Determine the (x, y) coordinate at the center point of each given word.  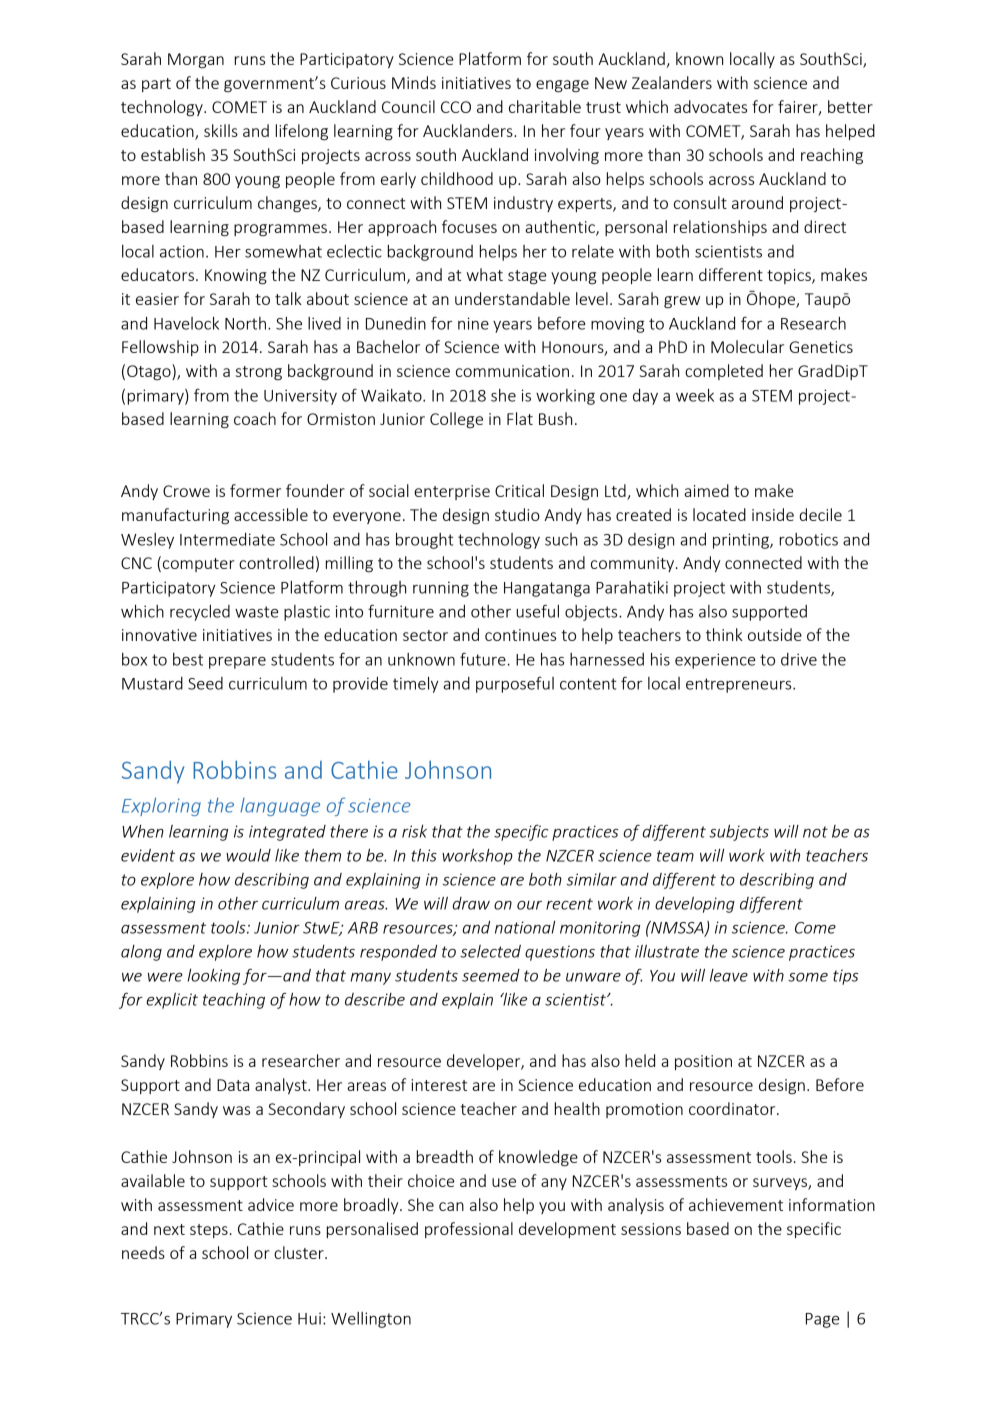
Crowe (186, 491)
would (248, 855)
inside (773, 514)
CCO (456, 107)
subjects (739, 833)
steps (209, 1231)
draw (471, 903)
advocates (710, 106)
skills (221, 130)
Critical (519, 490)
